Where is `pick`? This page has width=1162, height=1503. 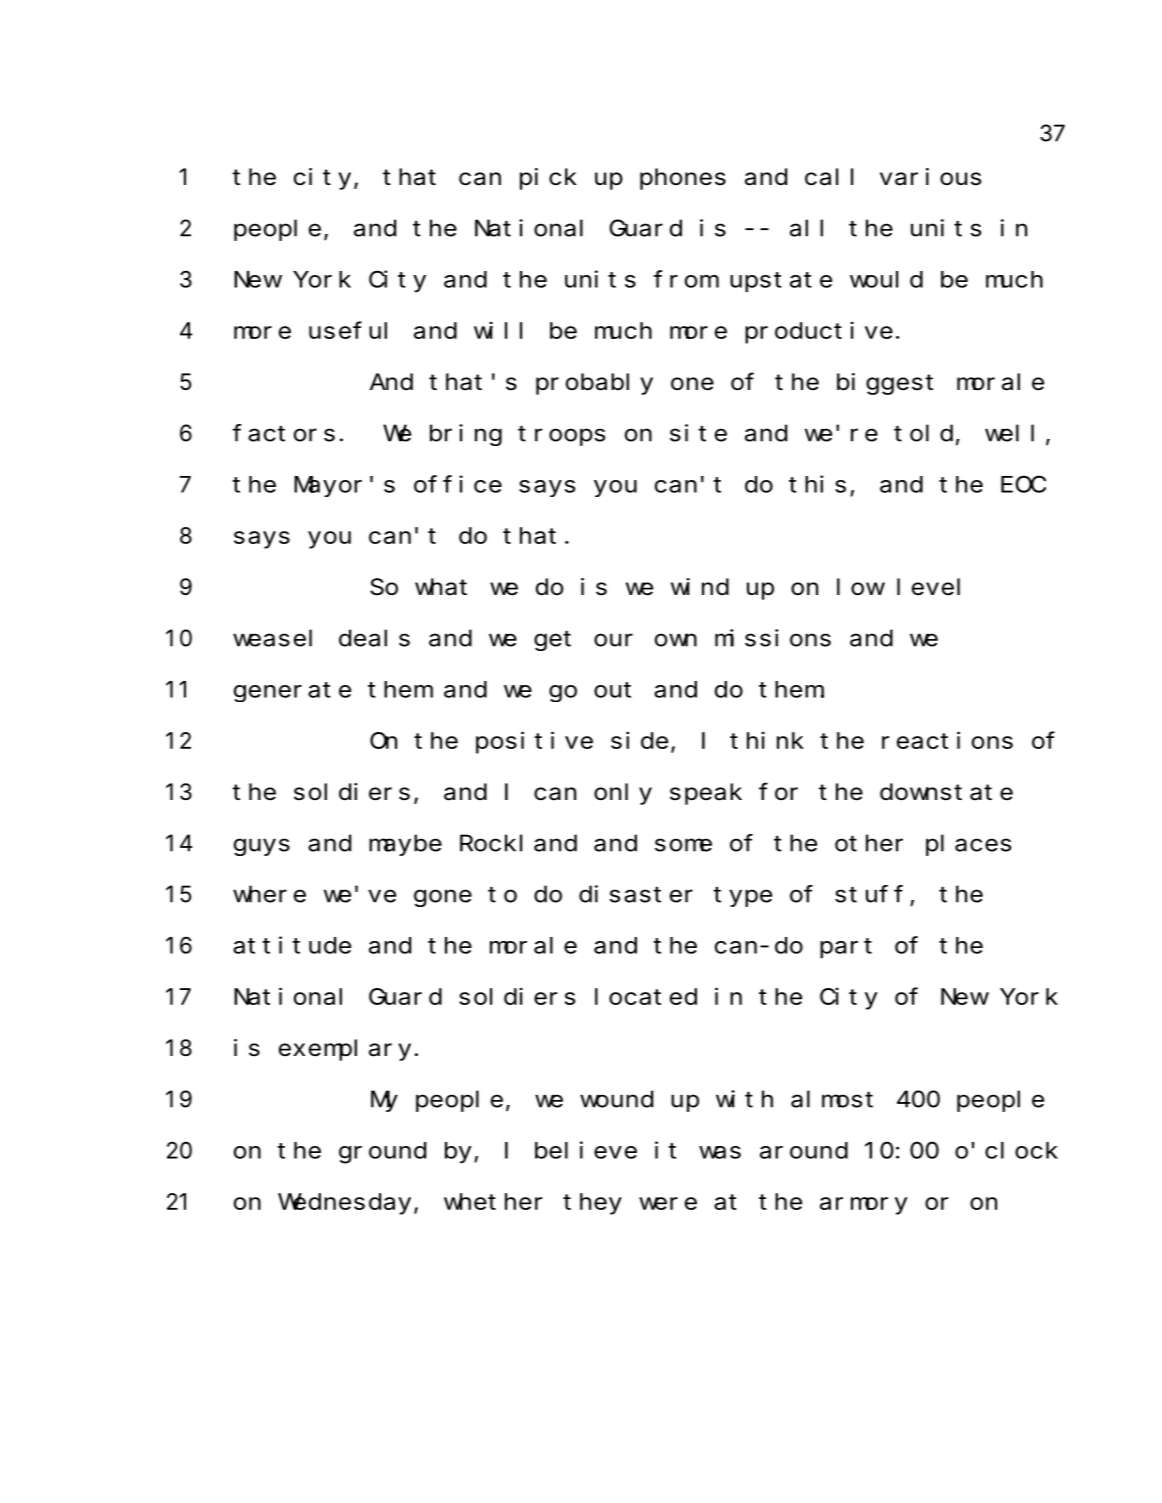
pick is located at coordinates (548, 179).
